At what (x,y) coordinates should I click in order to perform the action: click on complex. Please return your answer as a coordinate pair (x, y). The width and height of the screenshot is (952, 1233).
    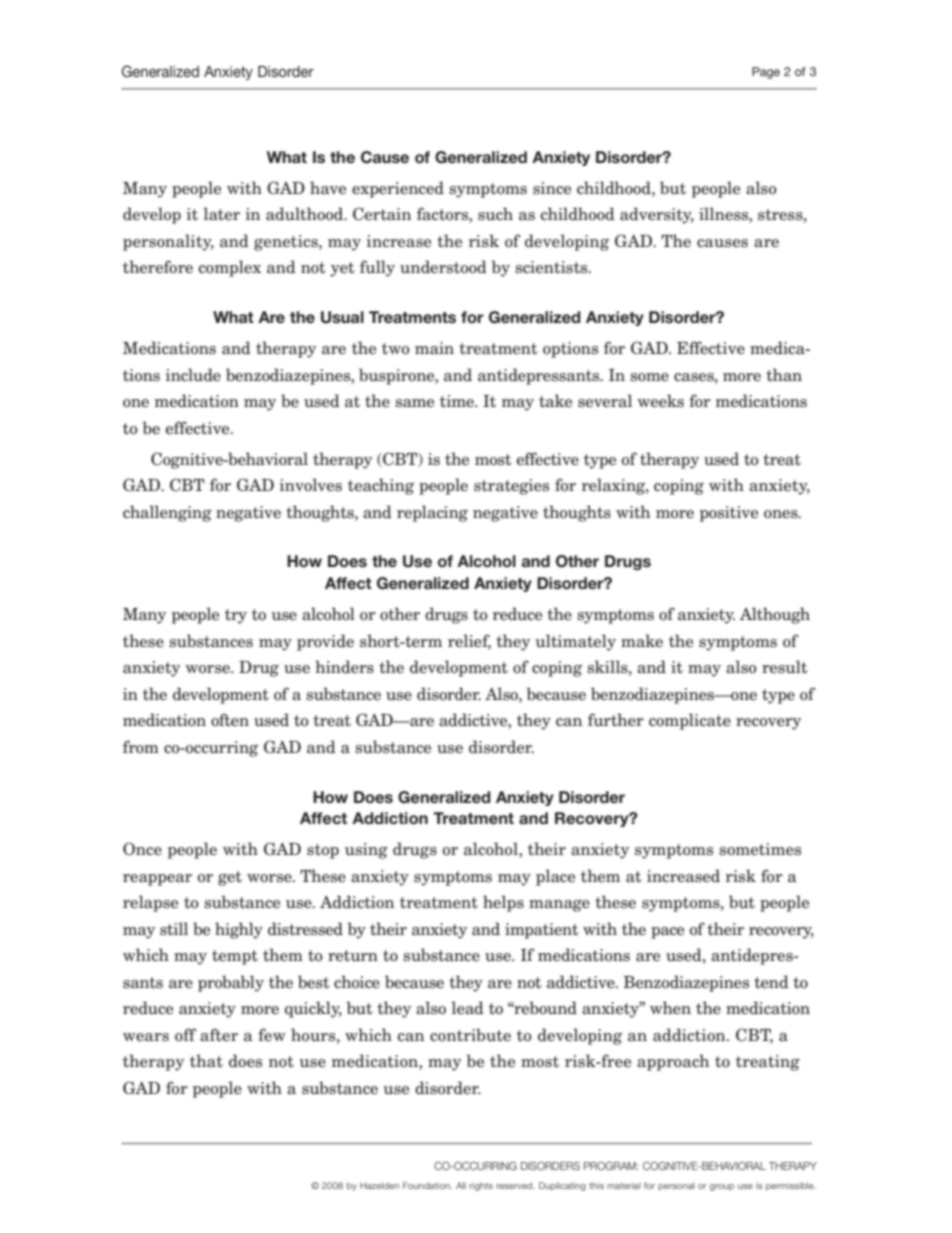
    Looking at the image, I should click on (230, 268).
